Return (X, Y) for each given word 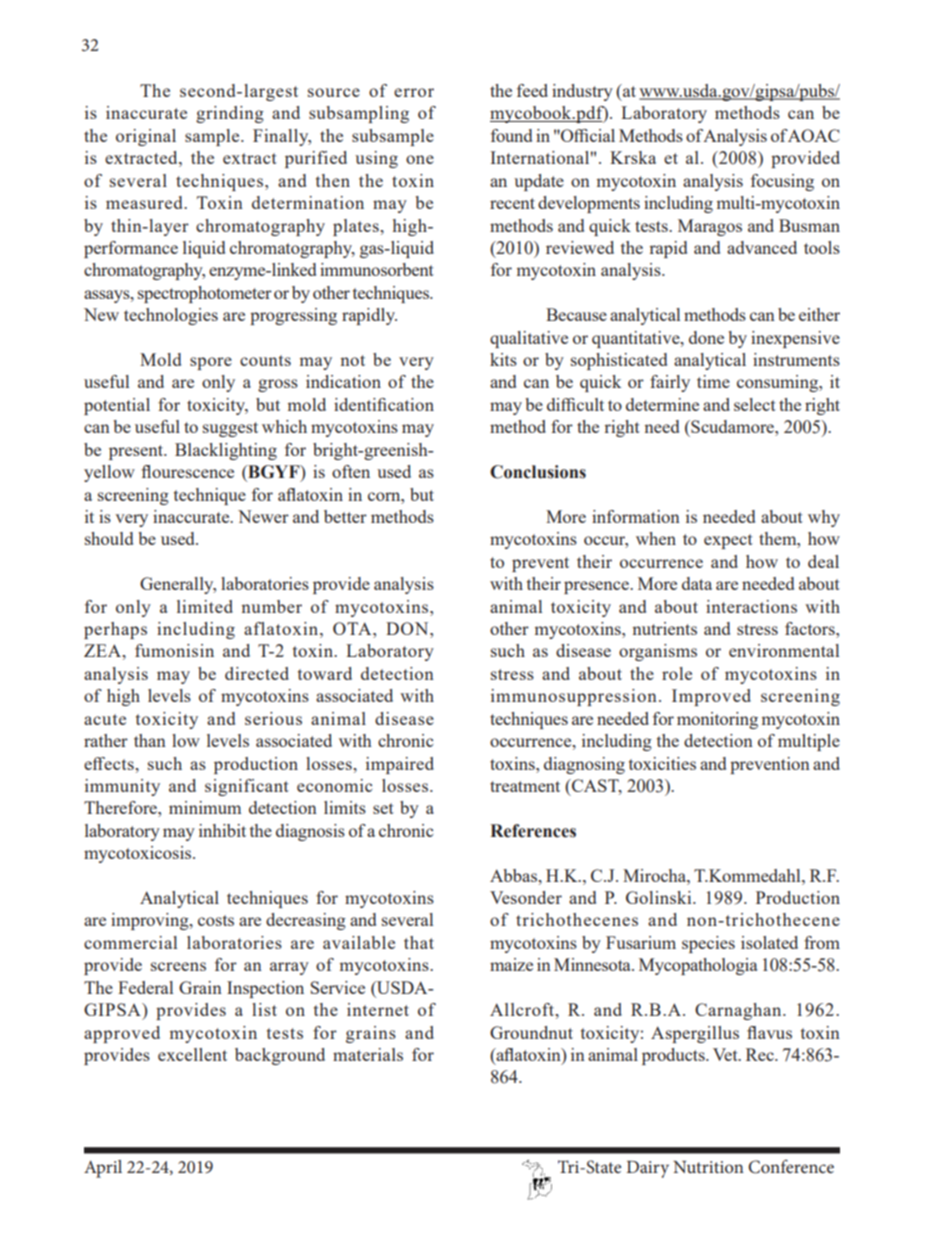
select (755, 404)
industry (582, 92)
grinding (230, 114)
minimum (205, 807)
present (137, 452)
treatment (525, 786)
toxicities (662, 763)
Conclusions (538, 472)
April (103, 1169)
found (511, 135)
